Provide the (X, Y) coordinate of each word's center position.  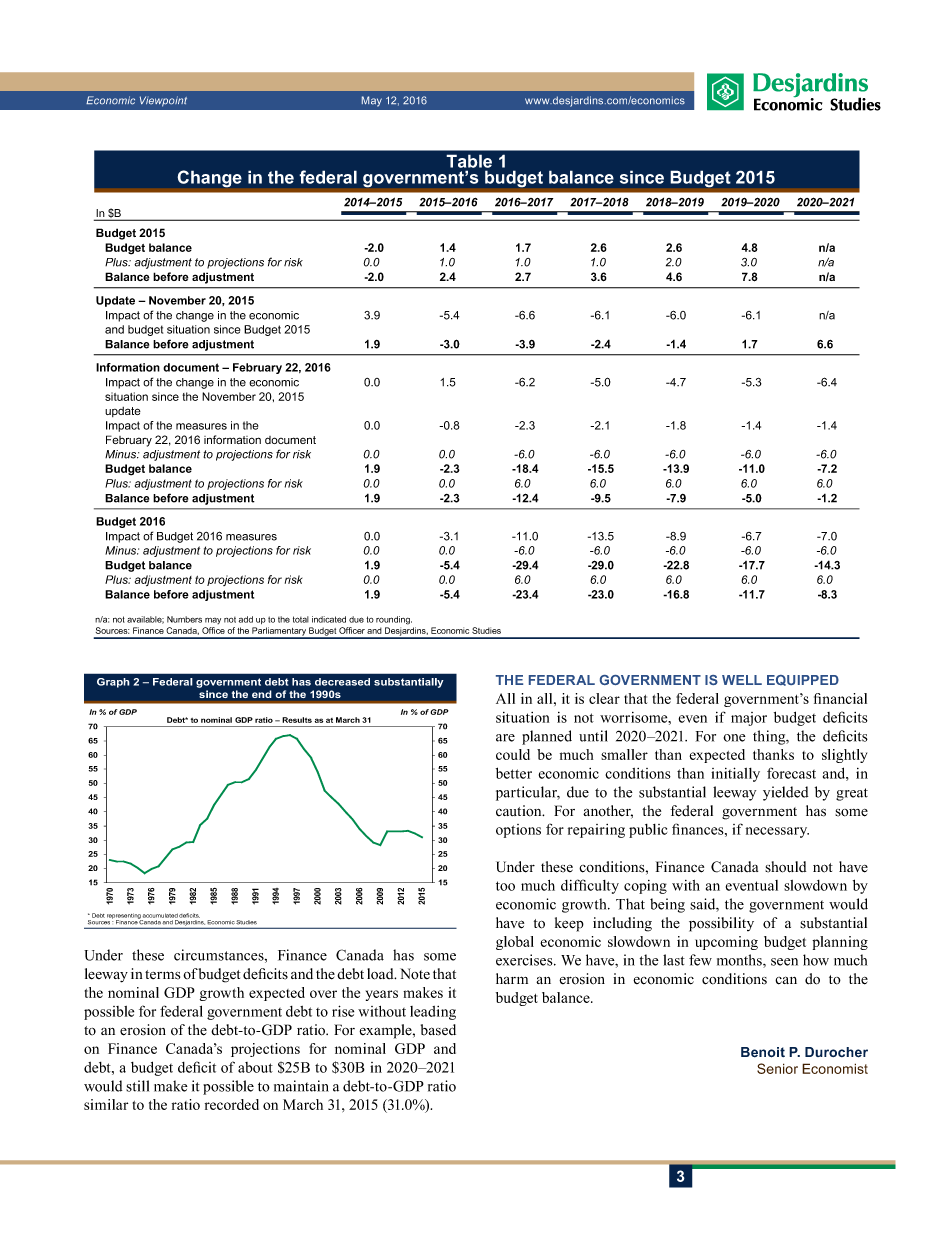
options (518, 831)
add (246, 619)
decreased (342, 682)
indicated (329, 619)
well (742, 680)
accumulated (160, 915)
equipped (803, 680)
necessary (777, 832)
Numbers (184, 619)
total (301, 619)
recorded (232, 1104)
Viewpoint (163, 101)
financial (840, 698)
